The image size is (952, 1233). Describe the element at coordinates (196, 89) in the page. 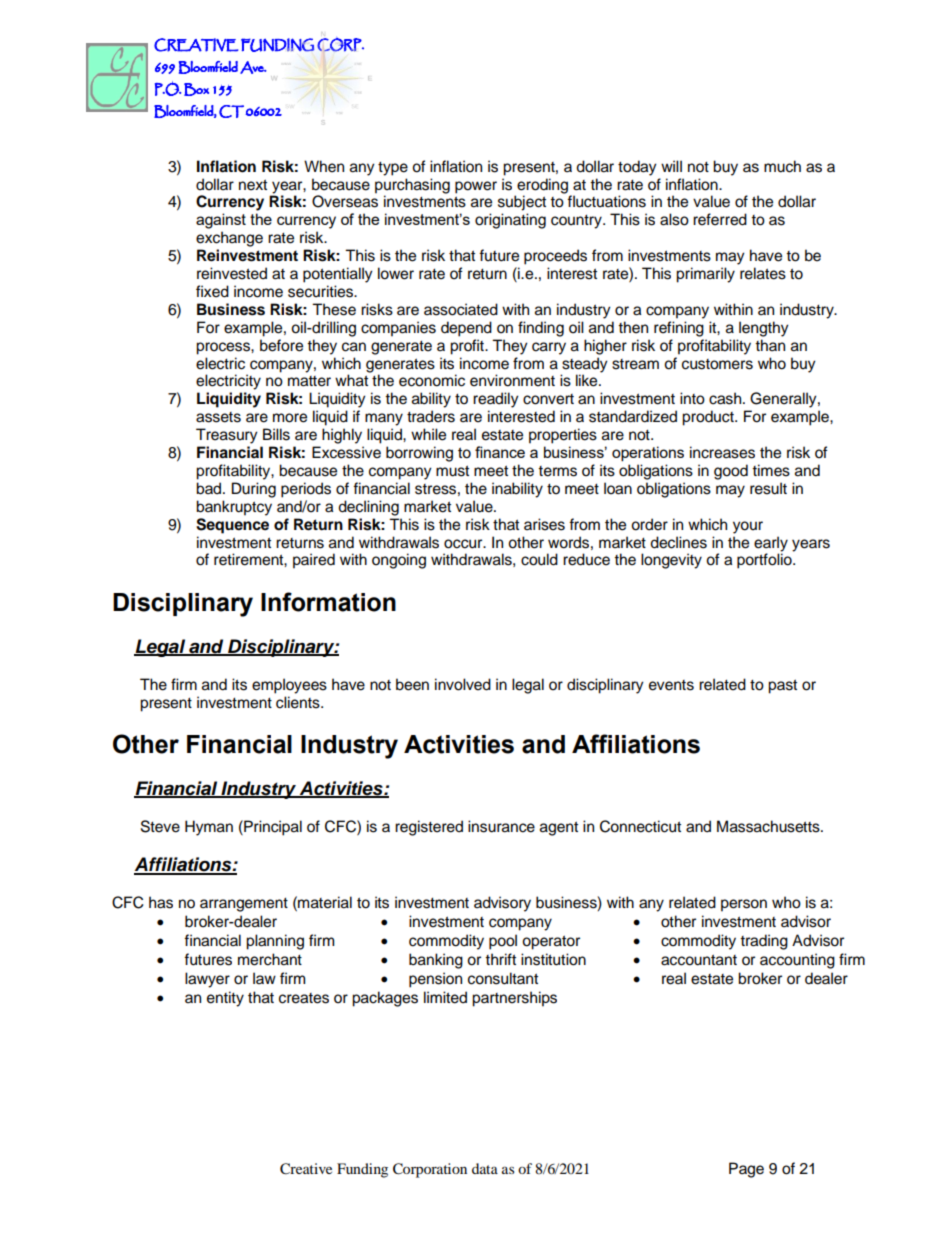

I see `Box` at that location.
